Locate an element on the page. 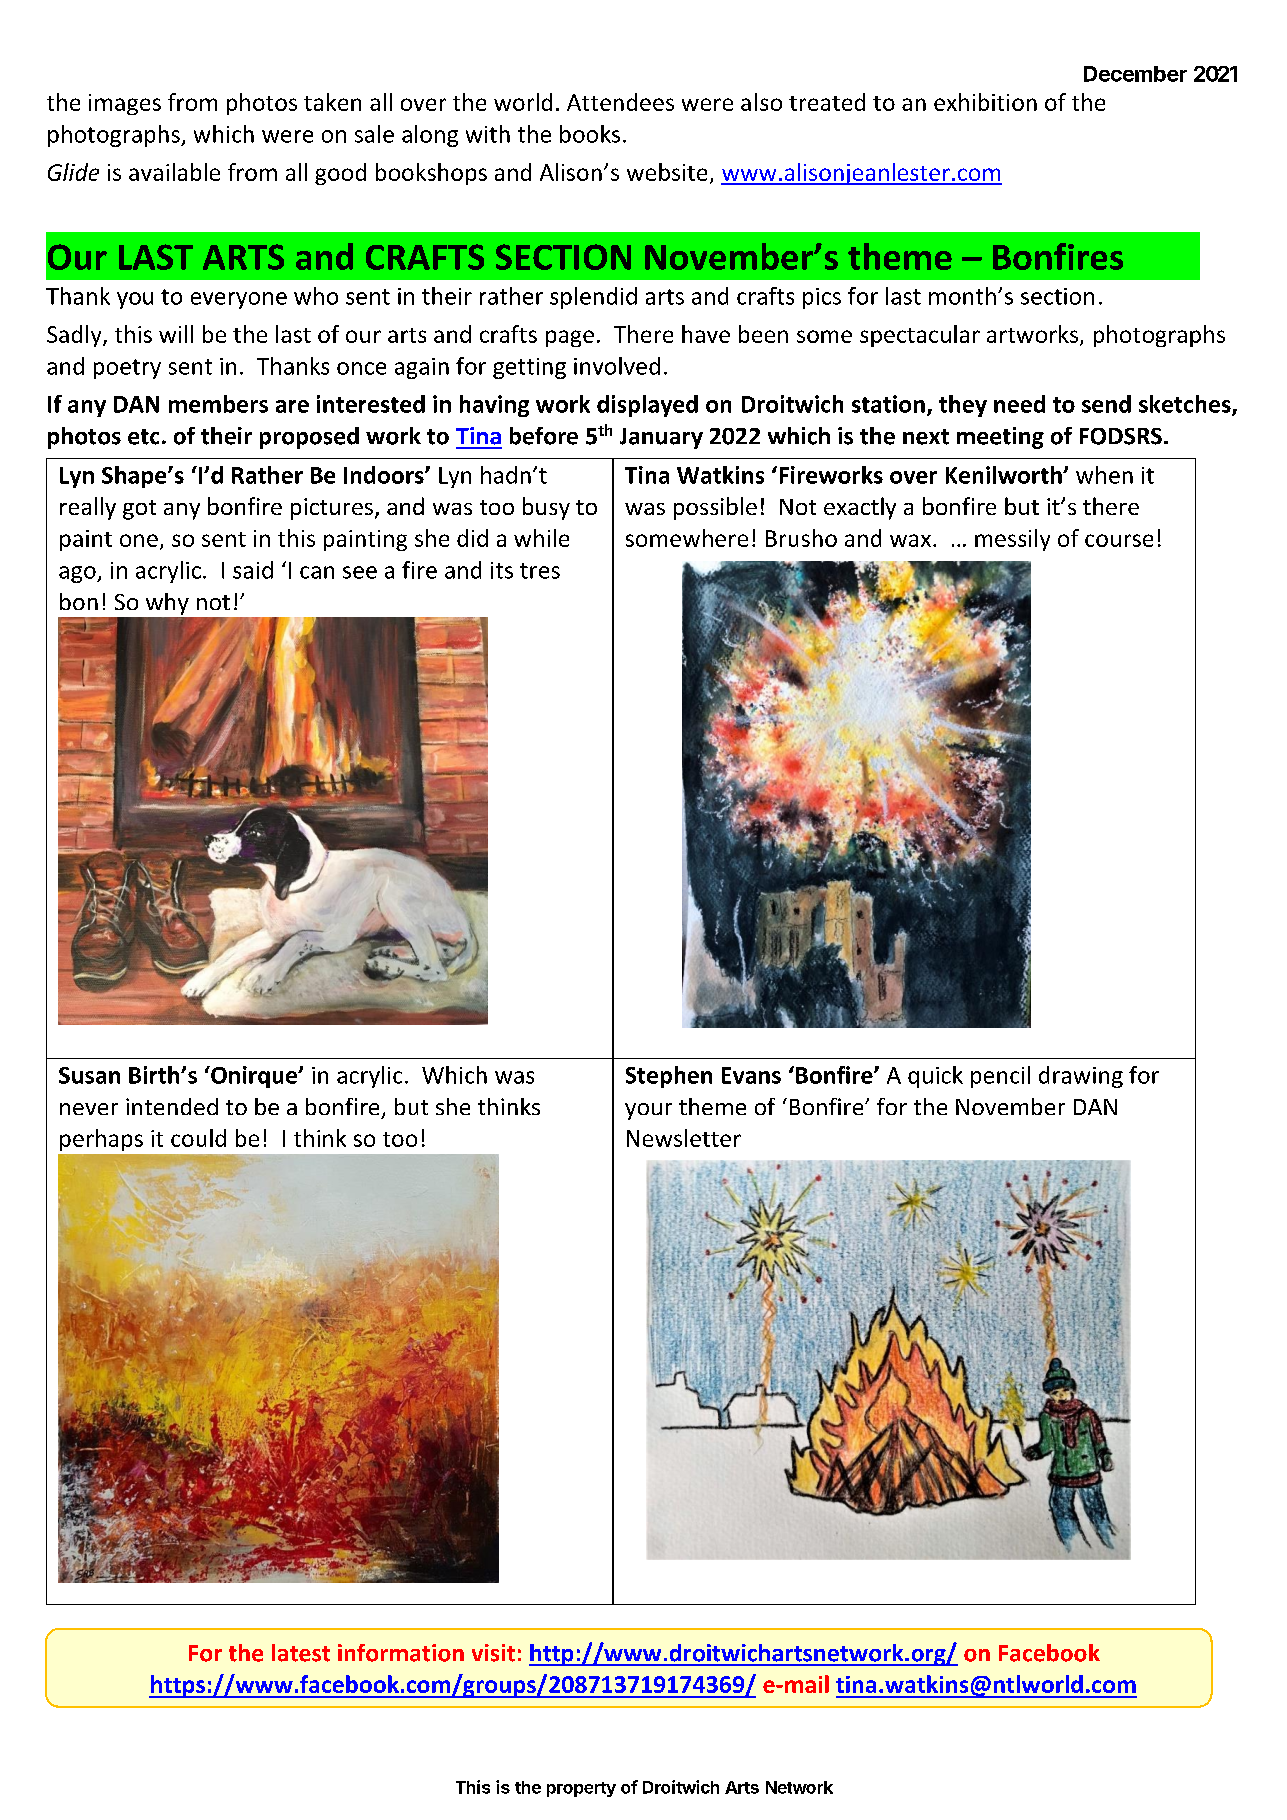 This page has width=1287, height=1820. Susan is located at coordinates (89, 1075).
